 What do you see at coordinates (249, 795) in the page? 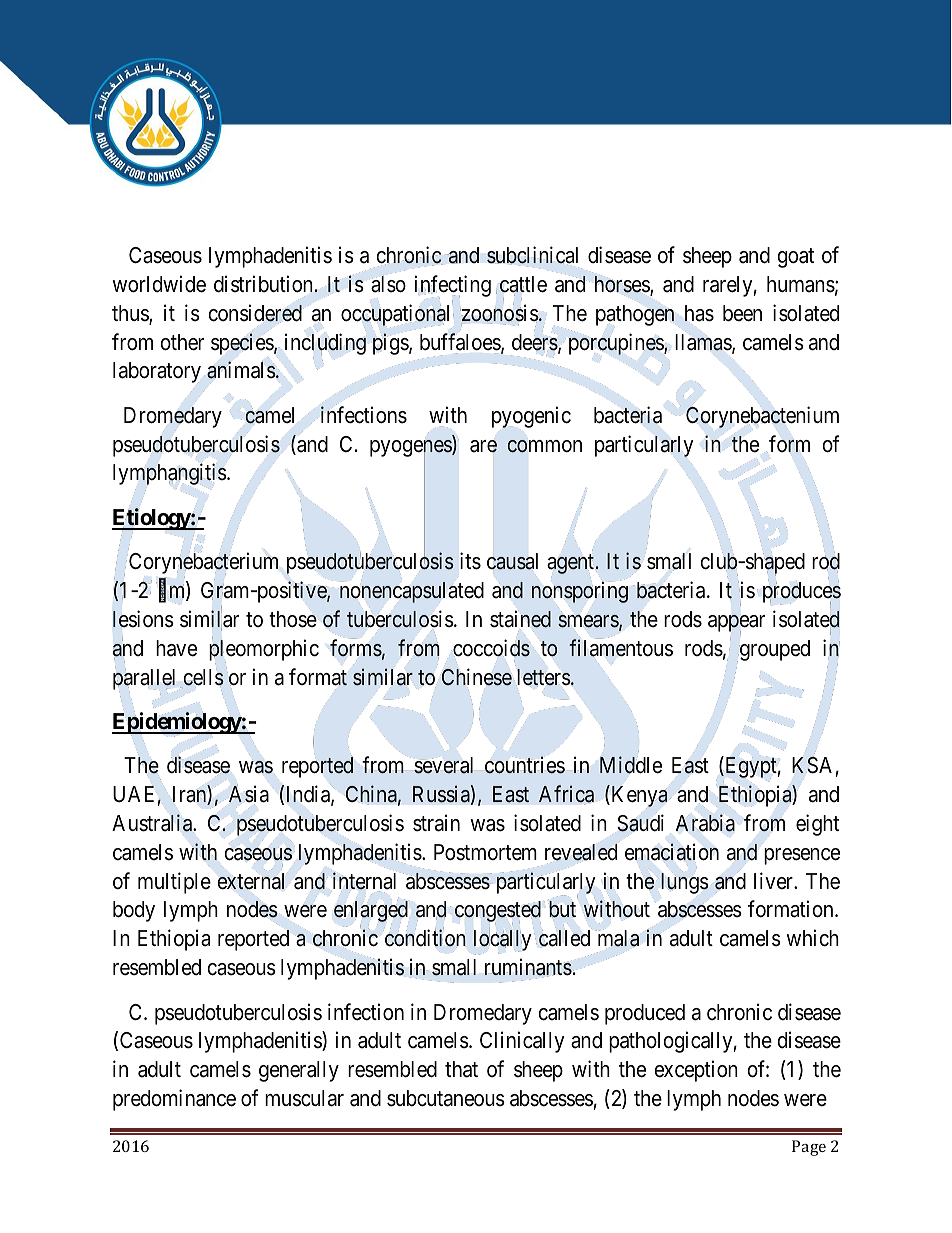
I see `Asia` at bounding box center [249, 795].
